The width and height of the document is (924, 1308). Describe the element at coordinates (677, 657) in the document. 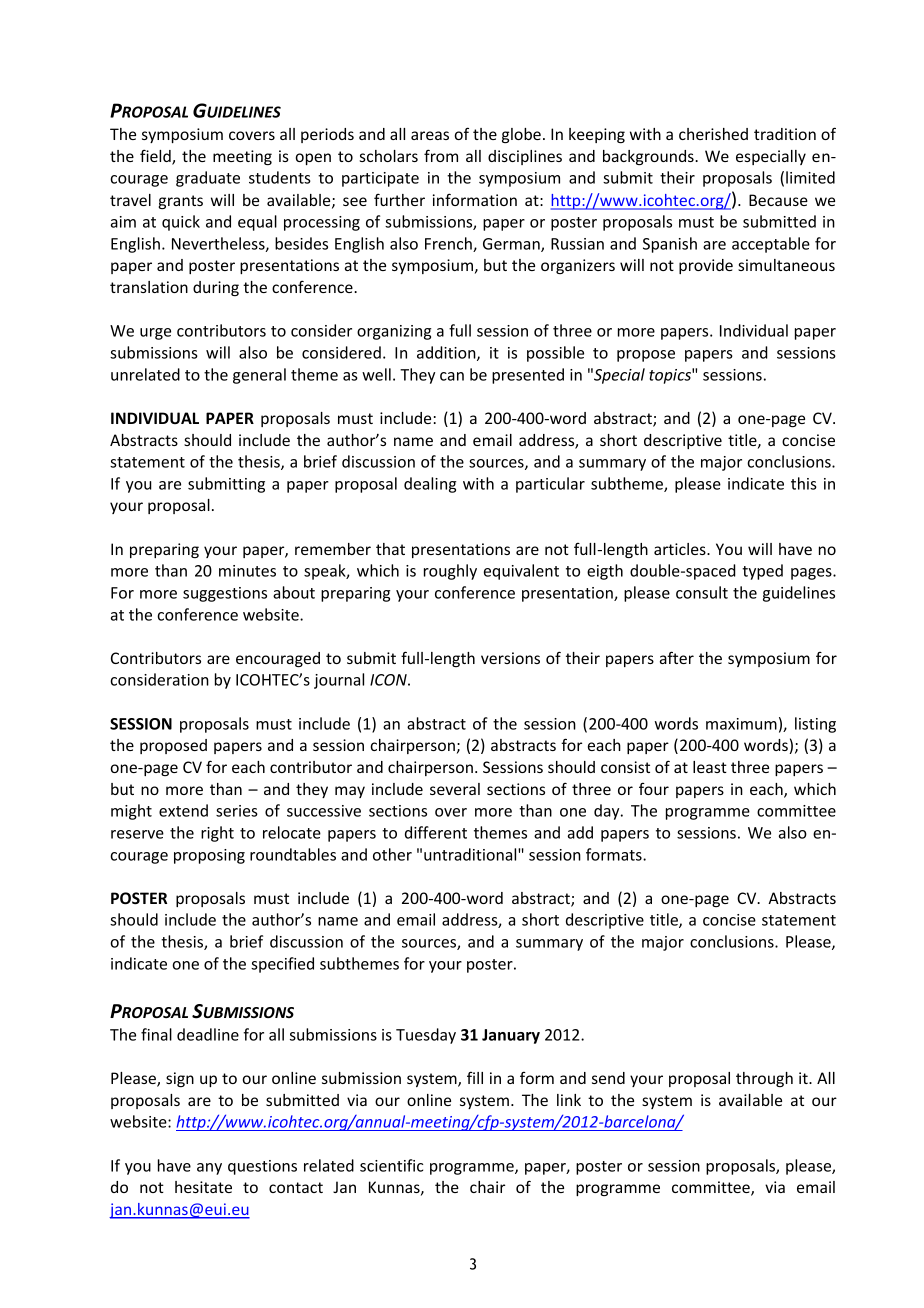

I see `after` at that location.
